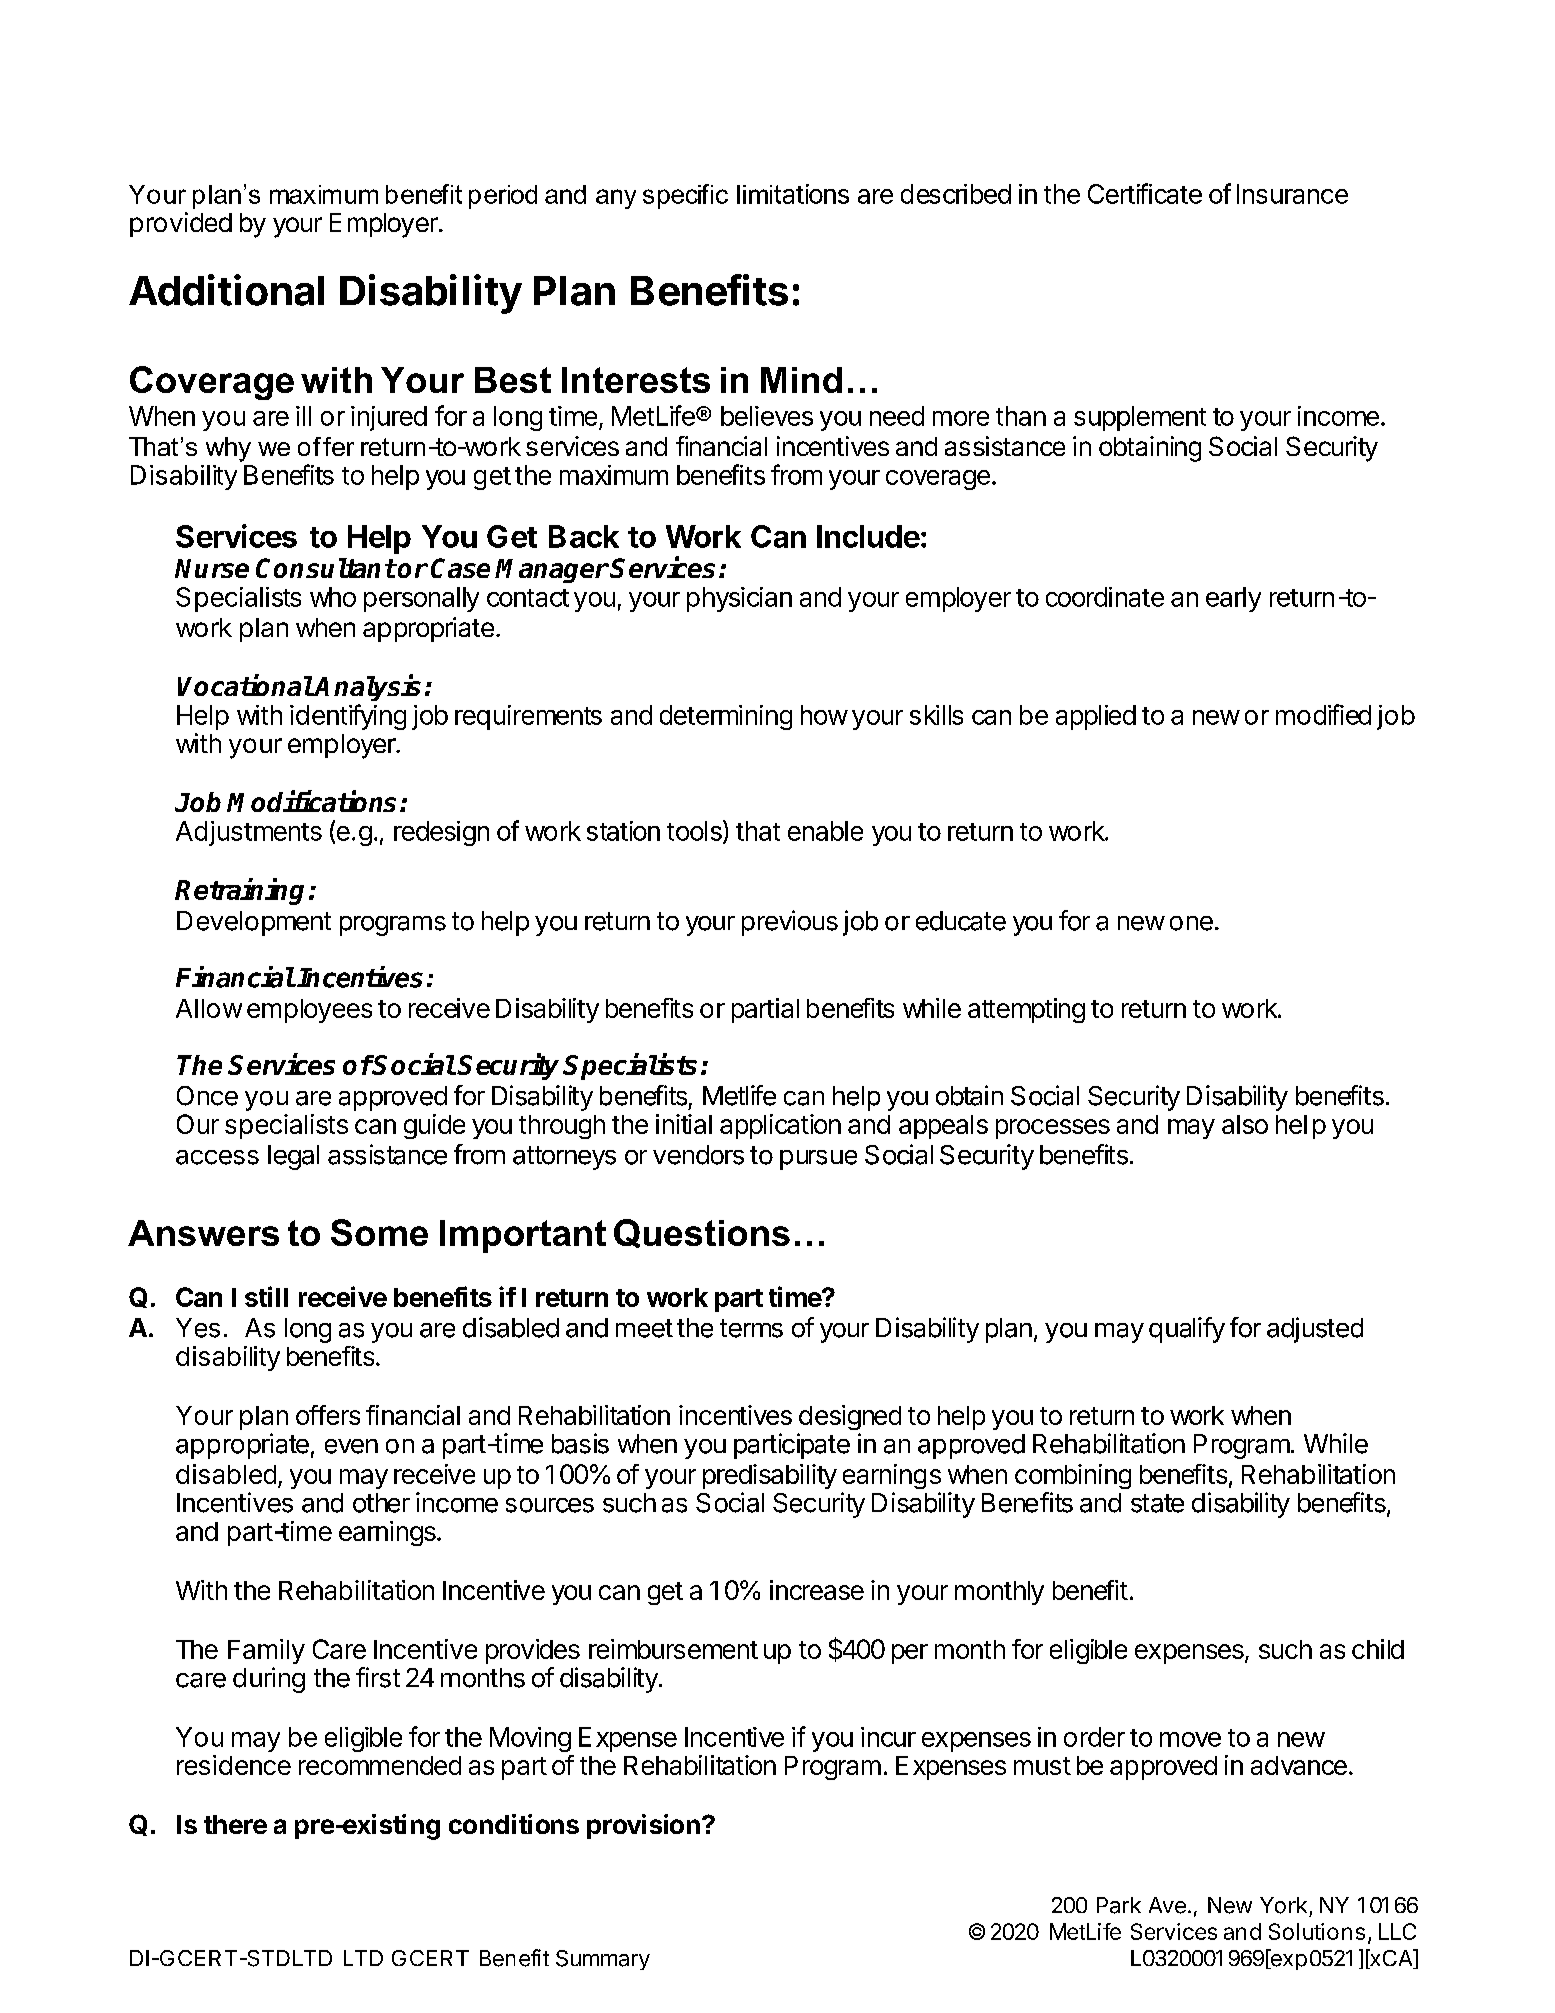  What do you see at coordinates (793, 194) in the document?
I see `limitations` at bounding box center [793, 194].
